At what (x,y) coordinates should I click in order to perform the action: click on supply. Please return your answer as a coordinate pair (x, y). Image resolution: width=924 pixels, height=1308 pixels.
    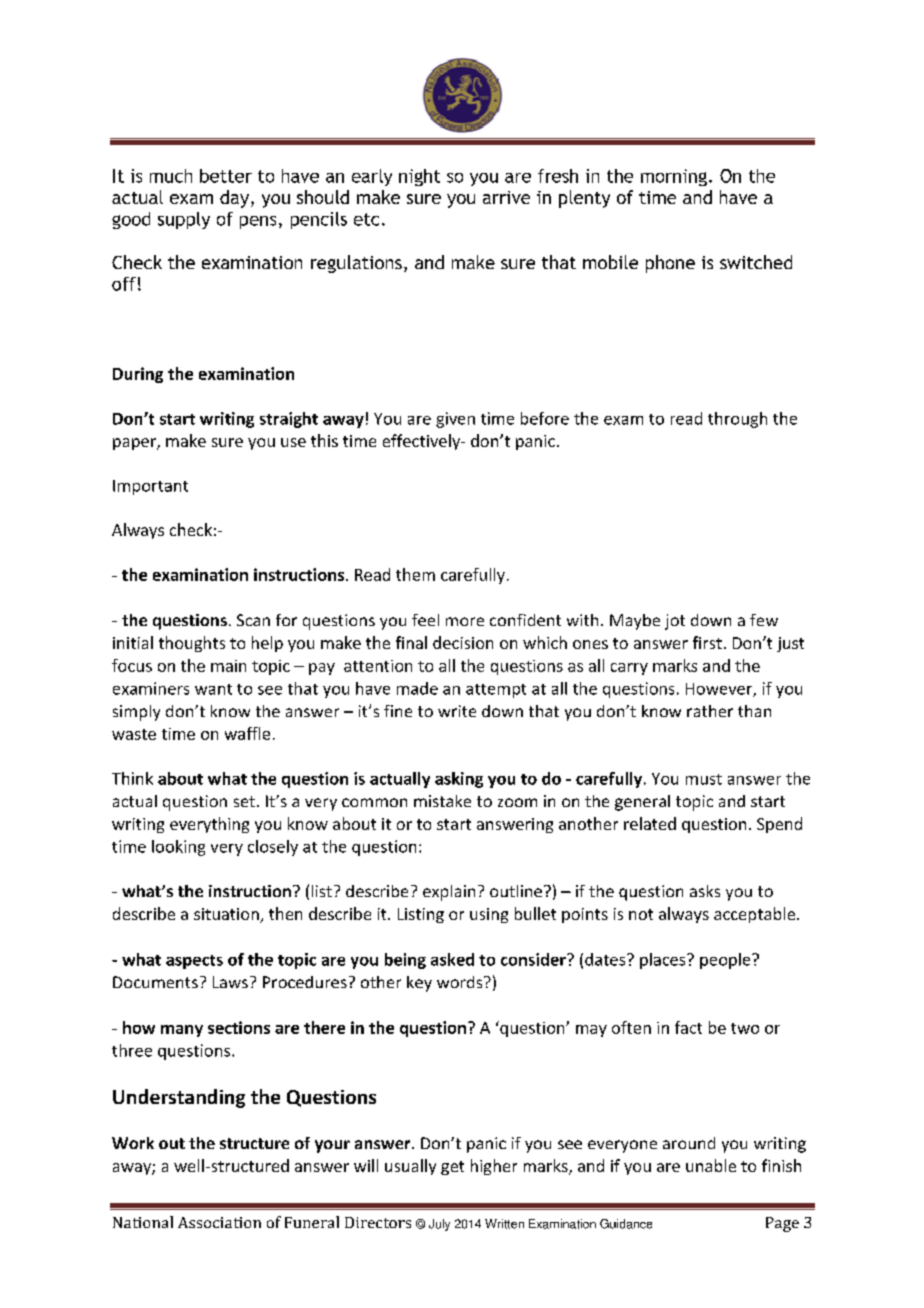
    Looking at the image, I should click on (184, 220).
